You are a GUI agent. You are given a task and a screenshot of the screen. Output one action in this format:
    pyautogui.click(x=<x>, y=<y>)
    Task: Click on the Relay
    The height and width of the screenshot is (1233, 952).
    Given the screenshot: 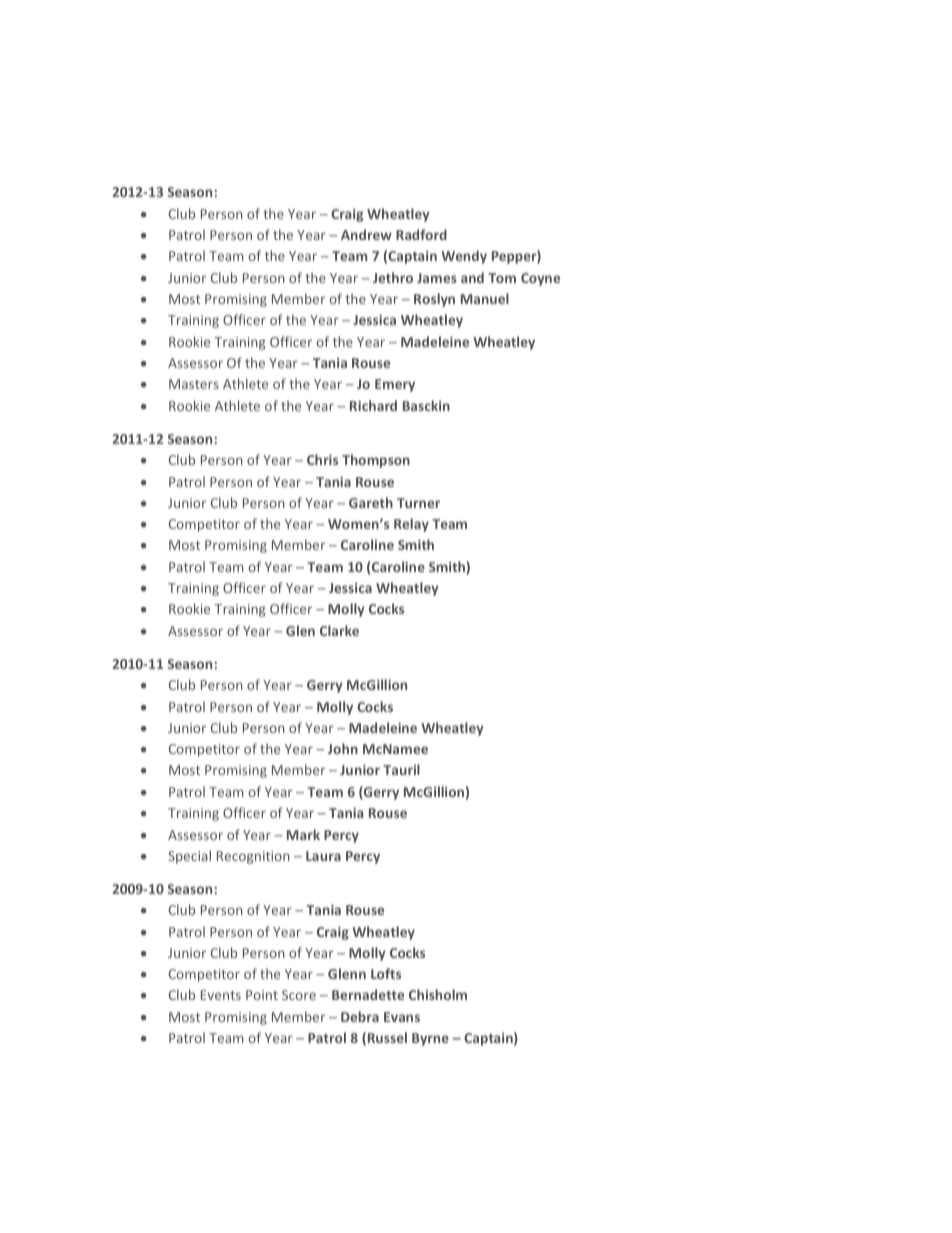 What is the action you would take?
    pyautogui.click(x=411, y=525)
